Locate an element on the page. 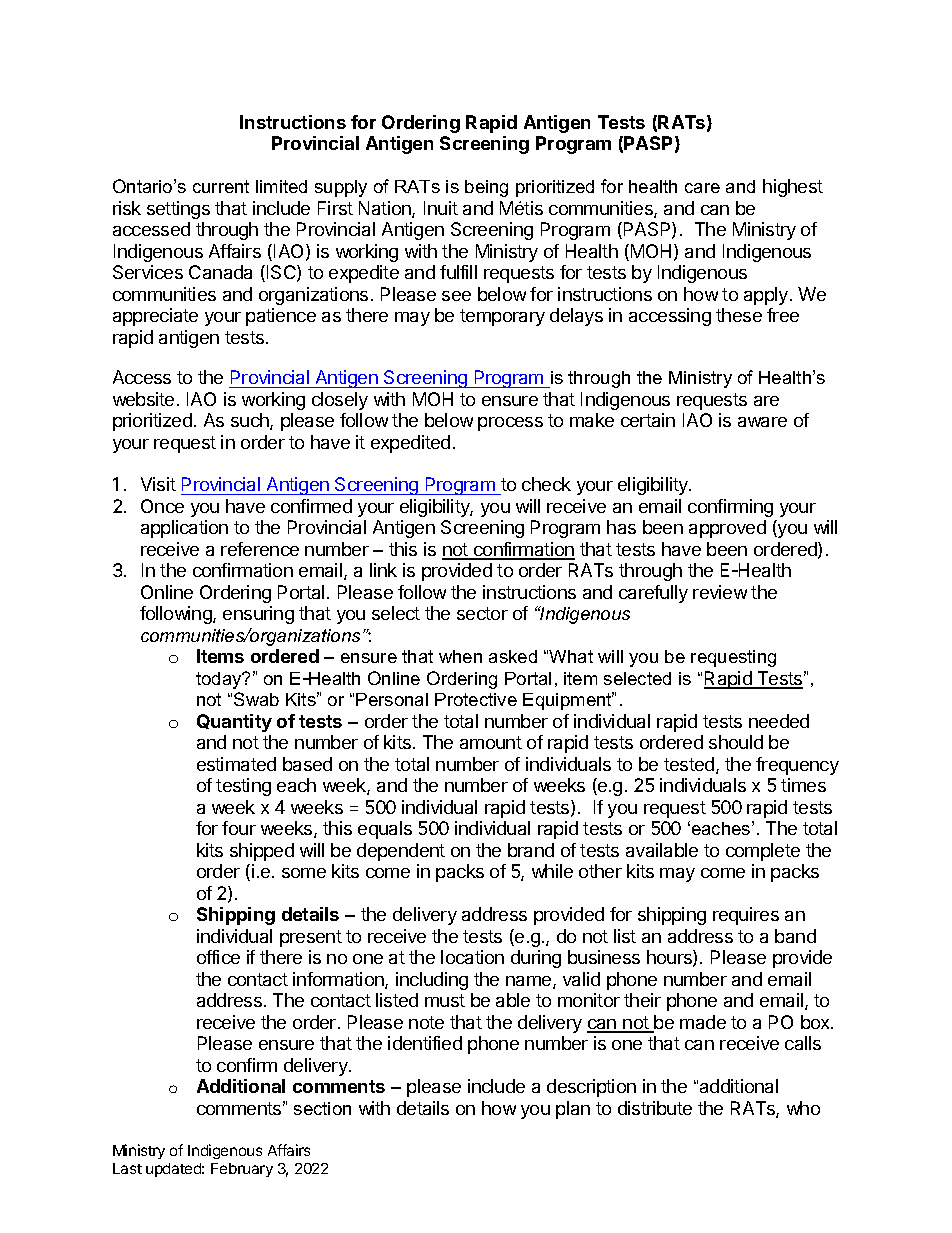 The height and width of the image is (1233, 952). who is located at coordinates (803, 1108).
